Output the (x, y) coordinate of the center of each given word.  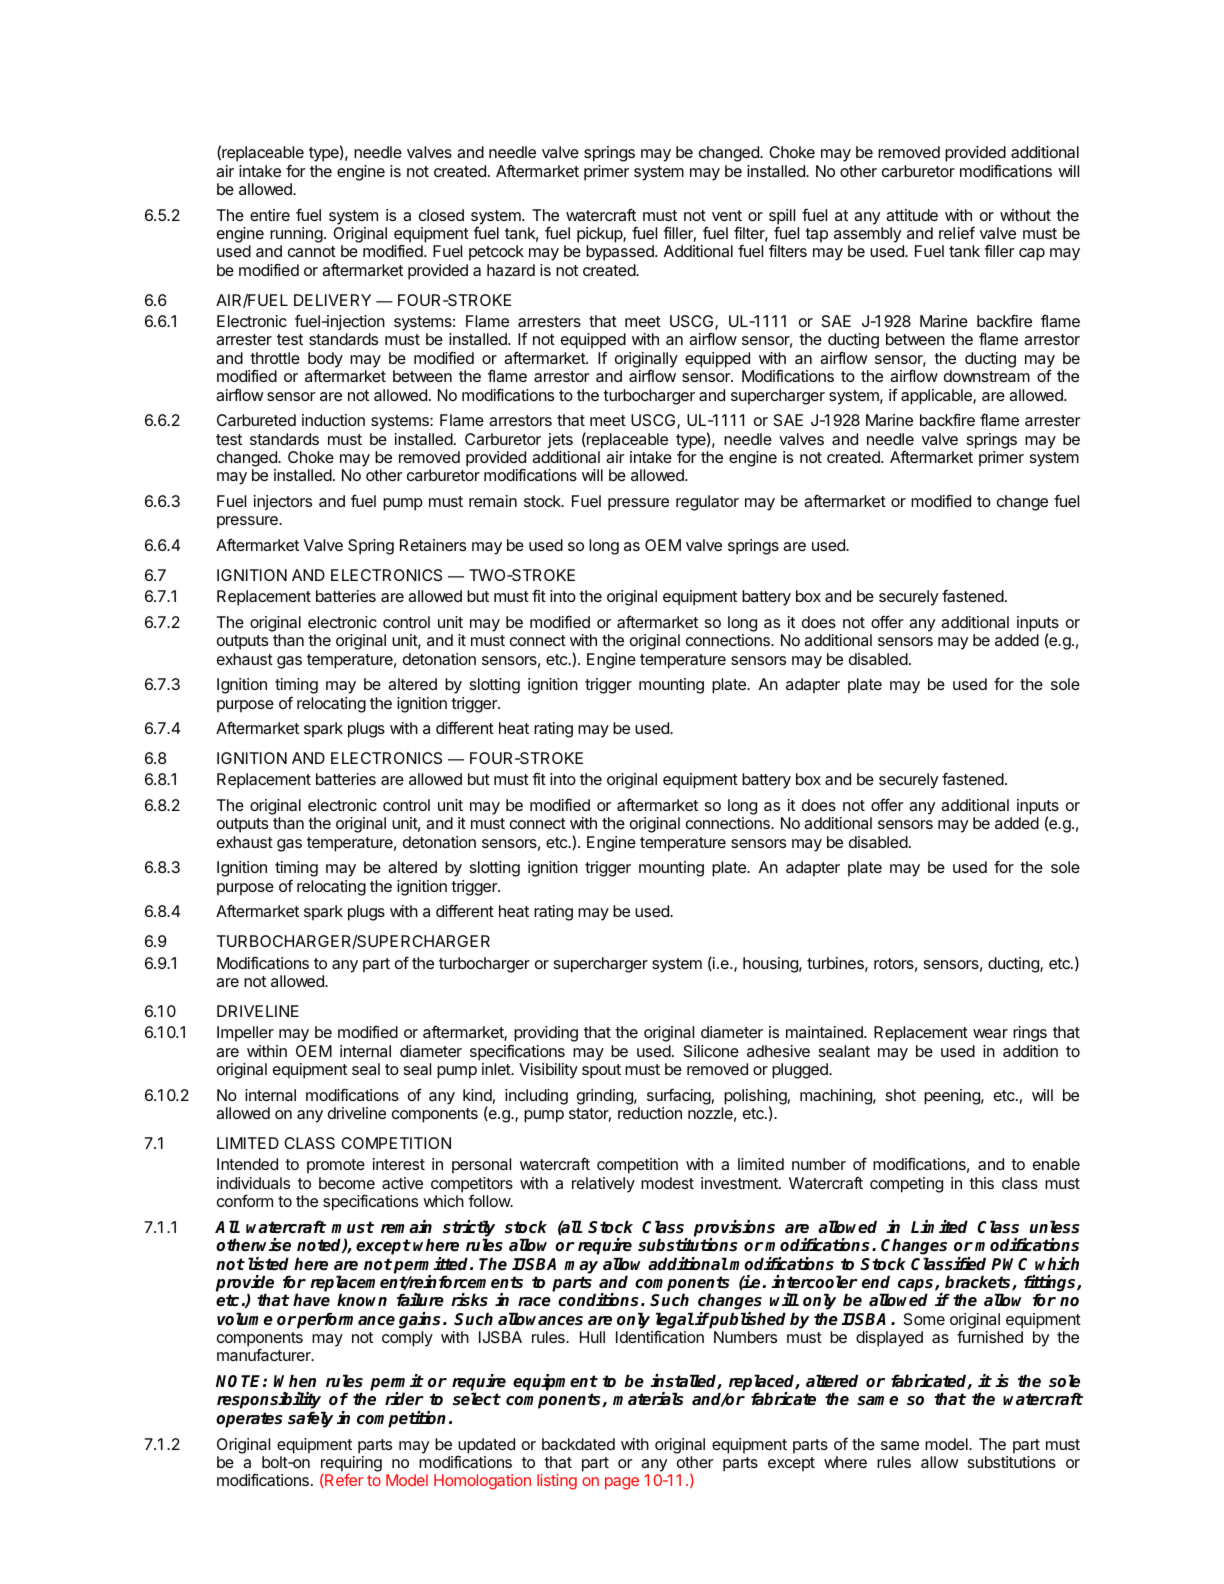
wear (990, 1033)
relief (957, 232)
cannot (312, 251)
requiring (351, 1465)
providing (546, 1034)
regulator (707, 503)
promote (336, 1166)
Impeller (245, 1034)
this (981, 1183)
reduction (650, 1113)
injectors (283, 503)
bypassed (621, 253)
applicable (937, 397)
